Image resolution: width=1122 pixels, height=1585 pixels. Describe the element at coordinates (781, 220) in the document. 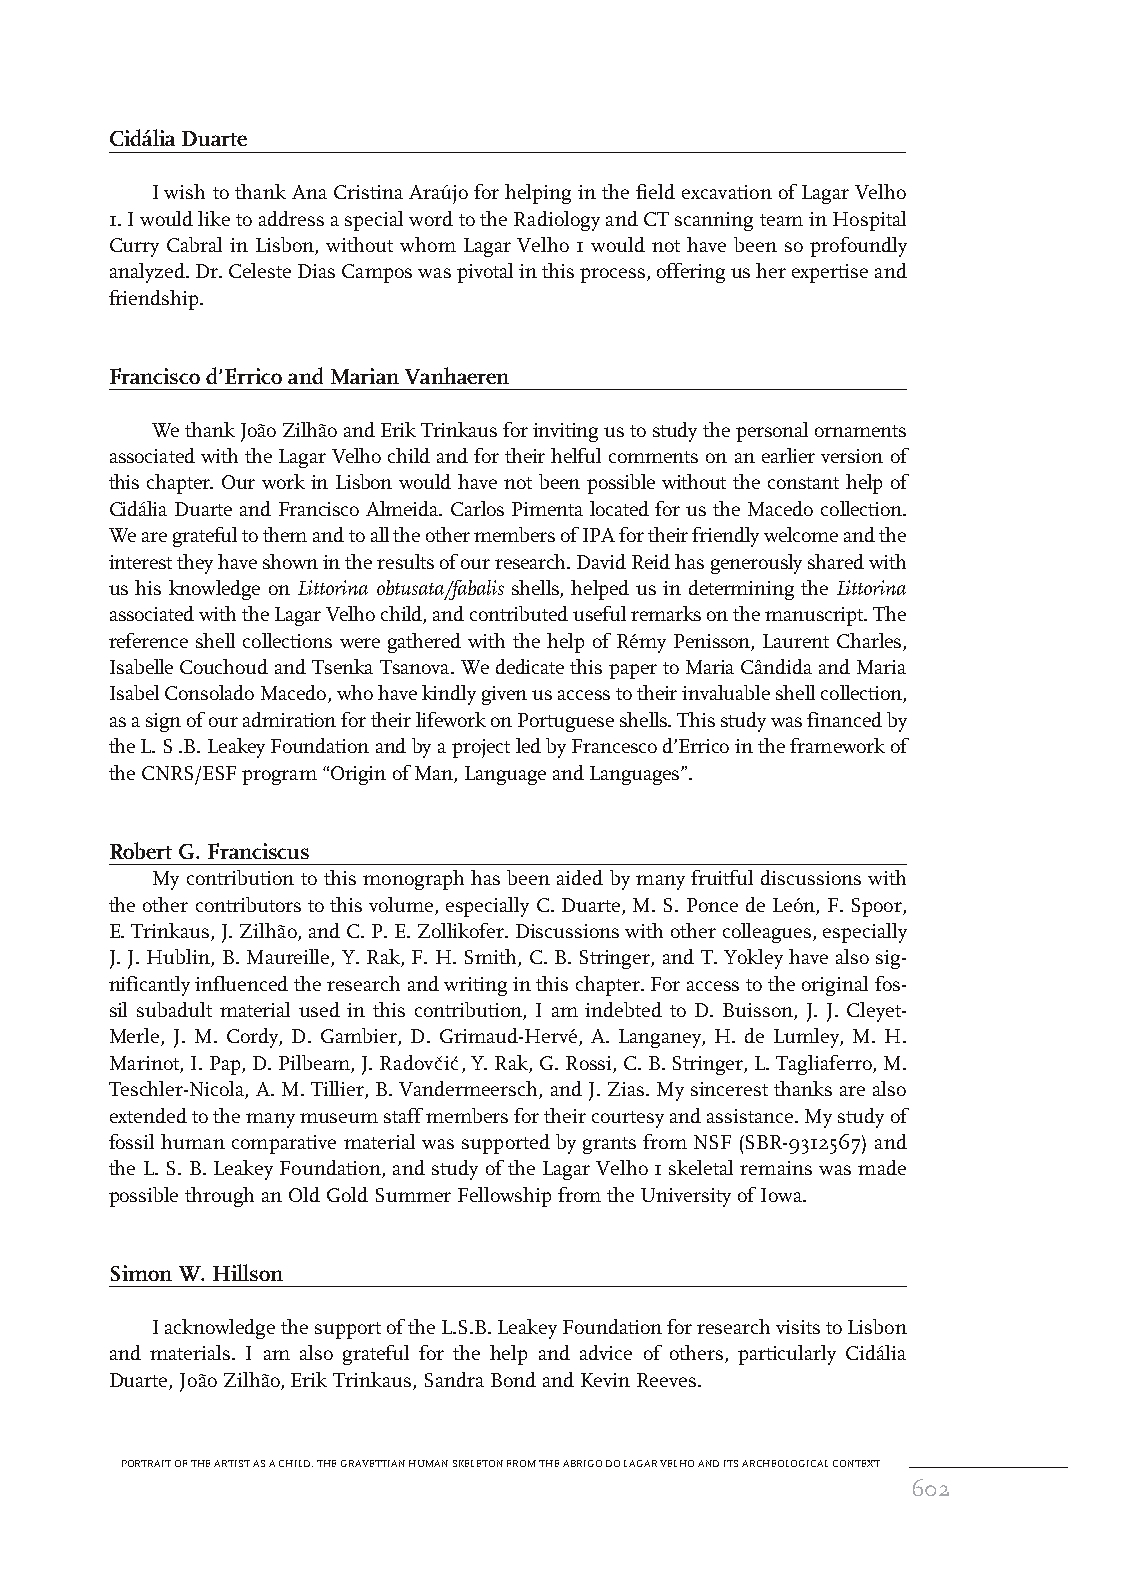

I see `team` at that location.
